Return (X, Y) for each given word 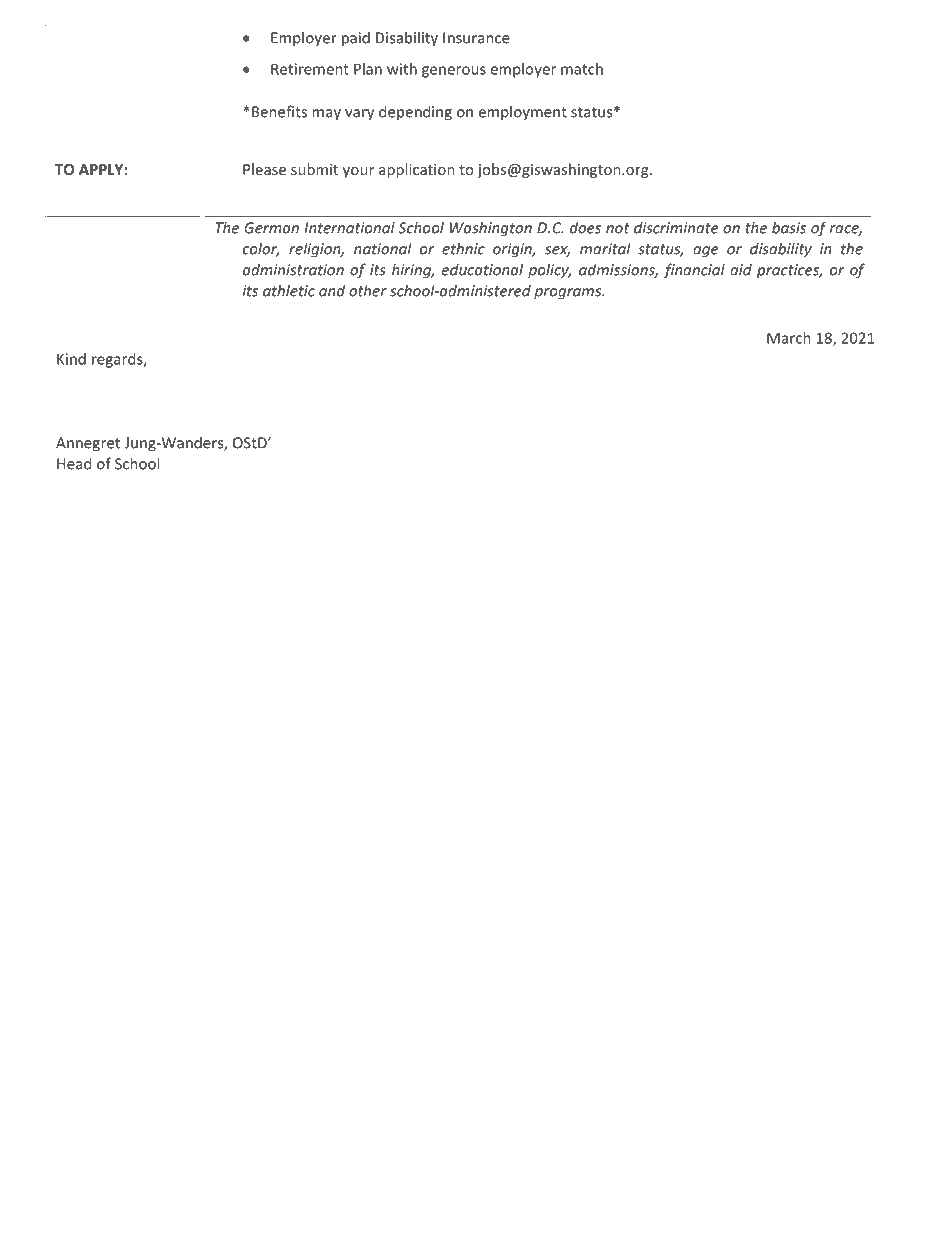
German (271, 228)
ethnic (463, 248)
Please (264, 169)
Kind (71, 359)
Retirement (310, 69)
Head (74, 463)
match (582, 69)
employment (523, 113)
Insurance (476, 38)
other (368, 290)
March (789, 338)
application (417, 170)
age (705, 252)
